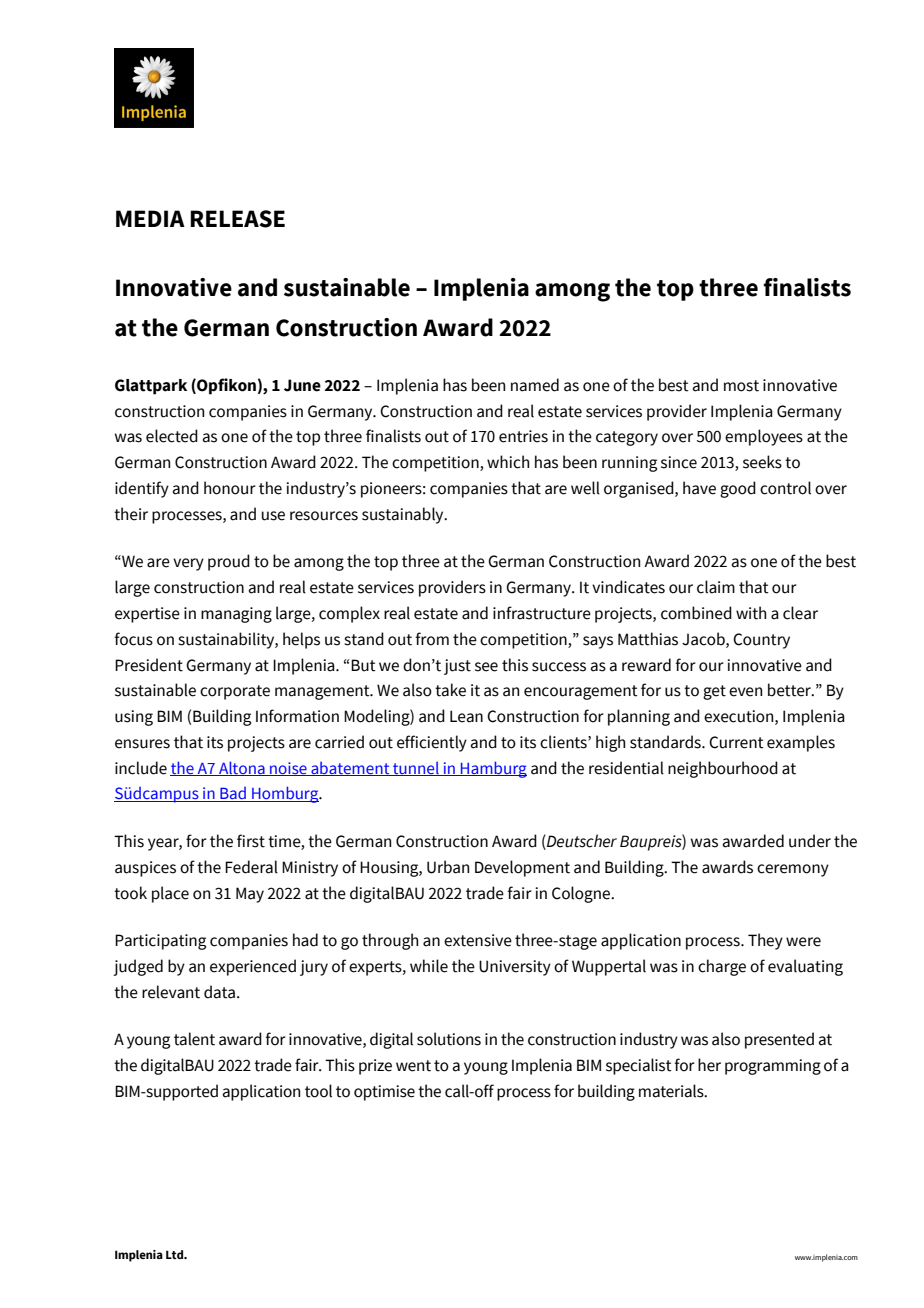 The width and height of the page is (924, 1308). Describe the element at coordinates (237, 219) in the page. I see `RELEASE` at that location.
